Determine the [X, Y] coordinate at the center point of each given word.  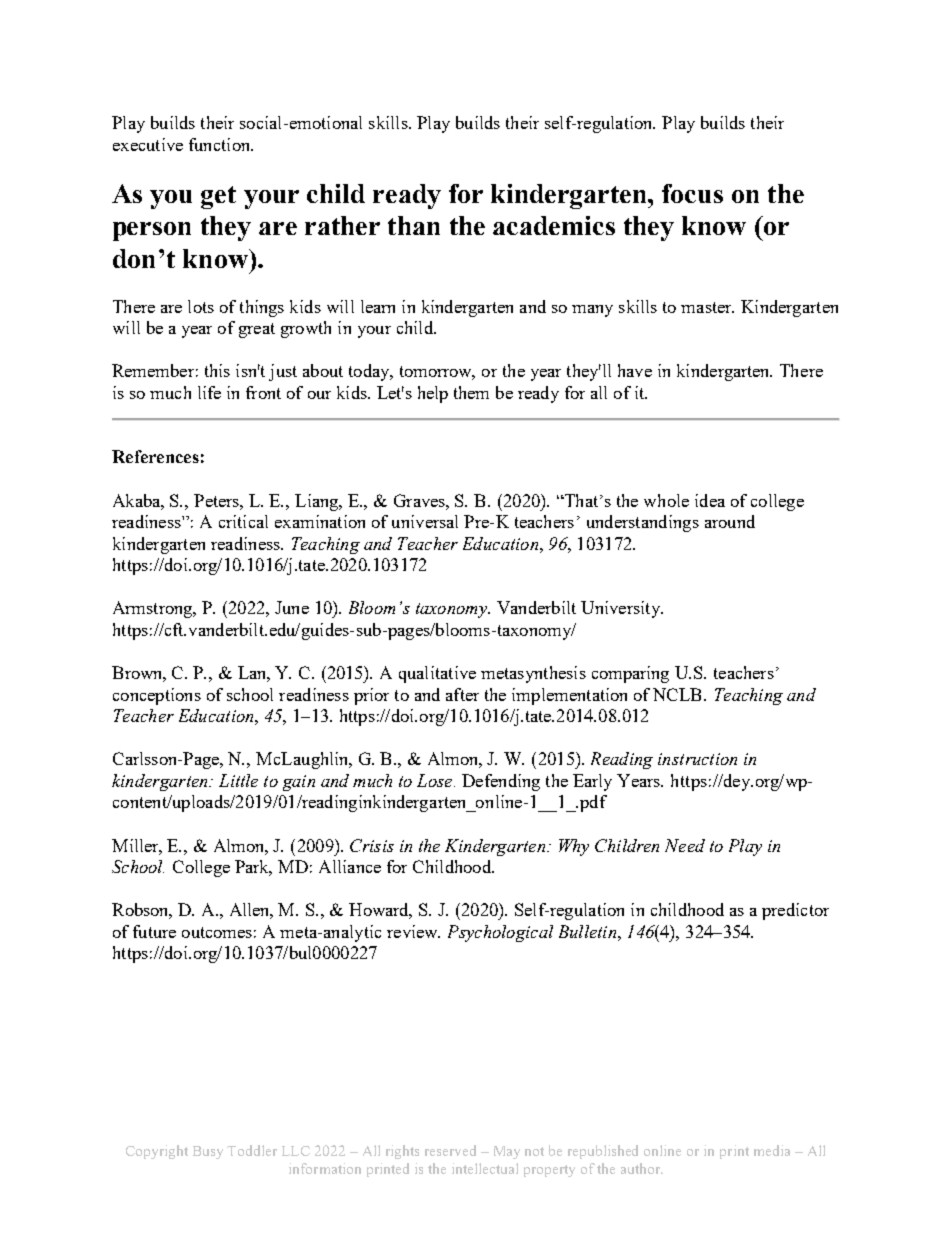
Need [685, 845]
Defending [501, 782]
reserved [450, 1150]
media [772, 1150]
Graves [420, 500]
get [218, 197]
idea [710, 500]
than [414, 225]
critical [243, 521]
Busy [208, 1152]
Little [238, 780]
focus [692, 193]
